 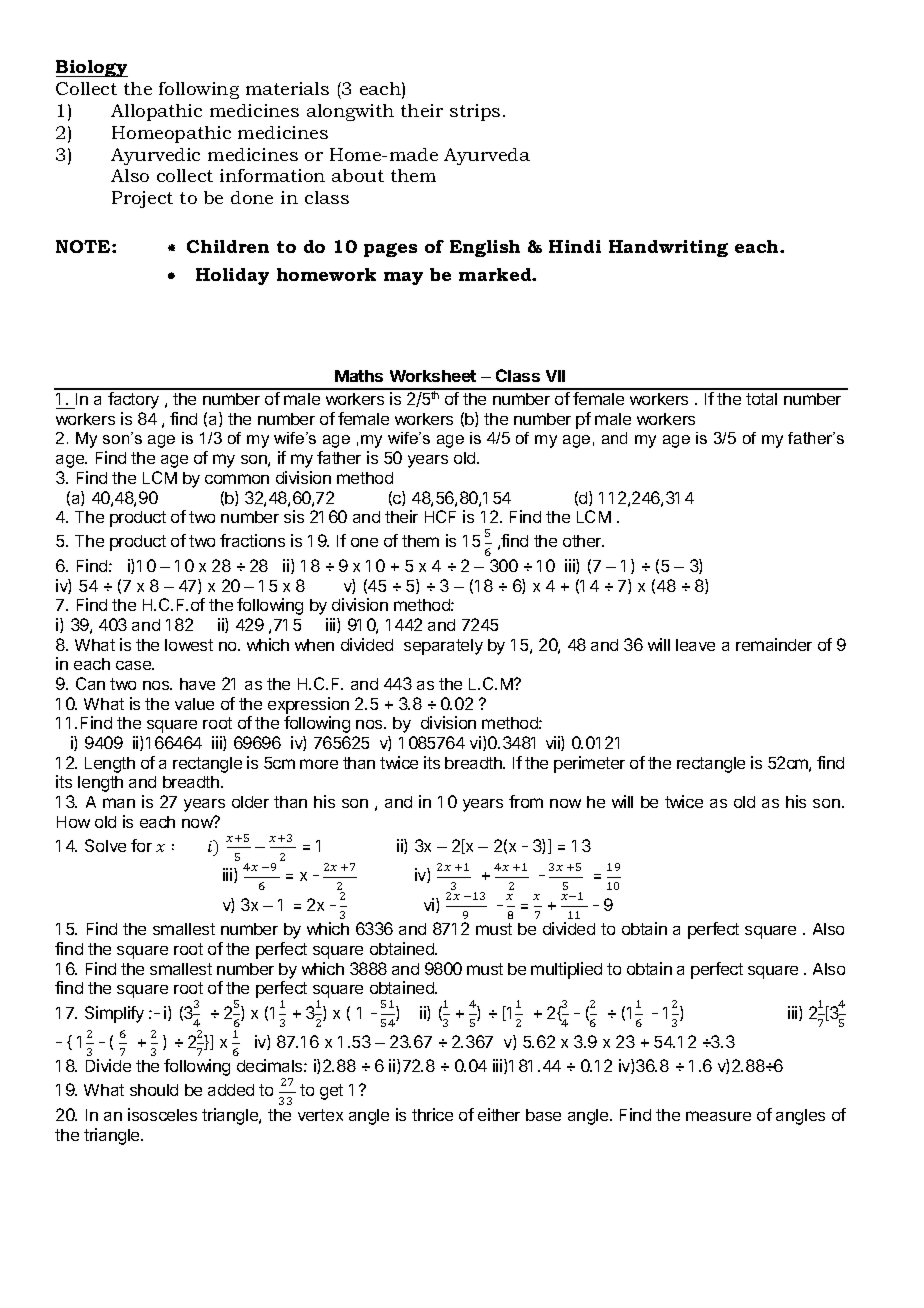 What do you see at coordinates (156, 112) in the screenshot?
I see `Allopathic` at bounding box center [156, 112].
